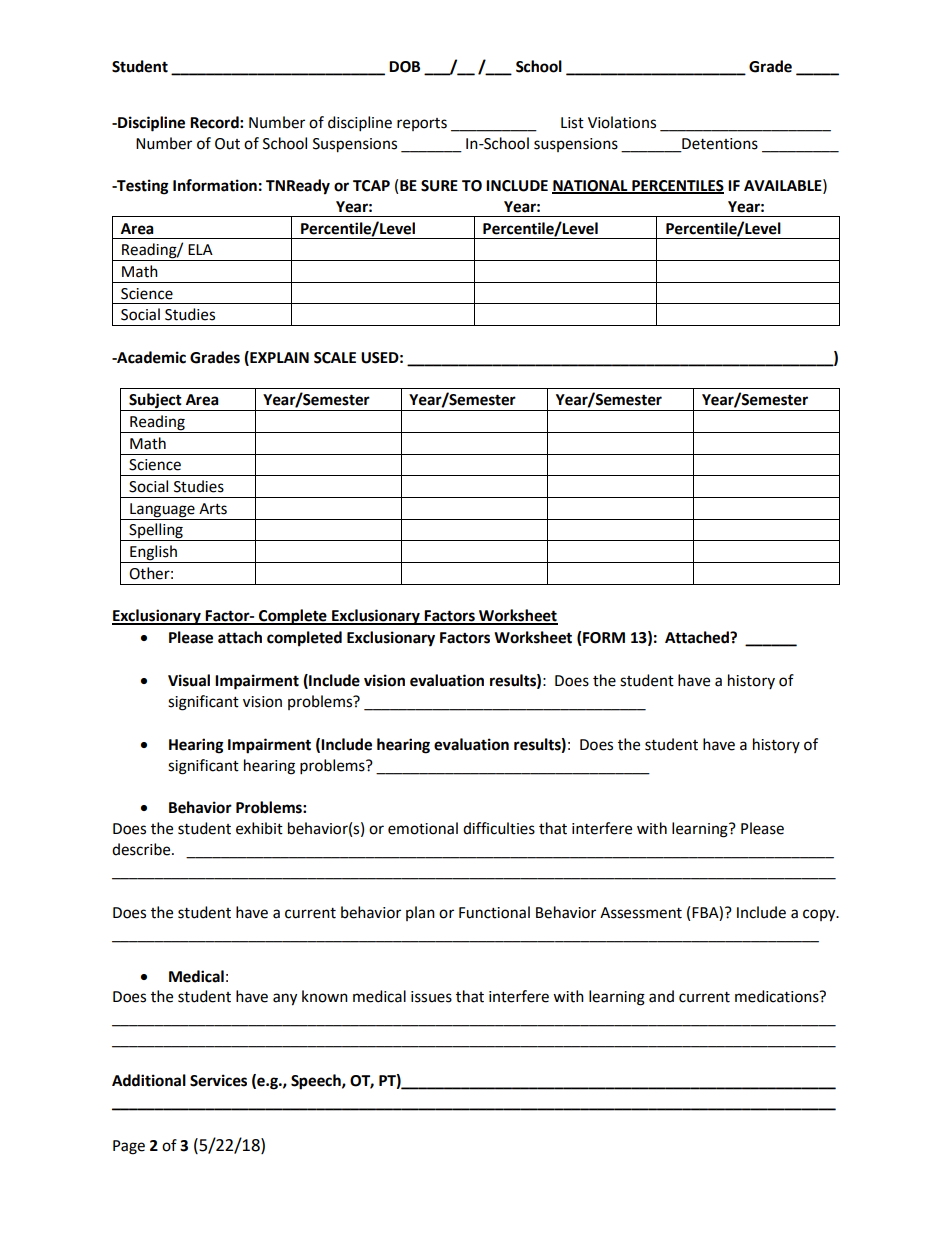 Image resolution: width=952 pixels, height=1233 pixels. I want to click on emotional, so click(423, 828).
